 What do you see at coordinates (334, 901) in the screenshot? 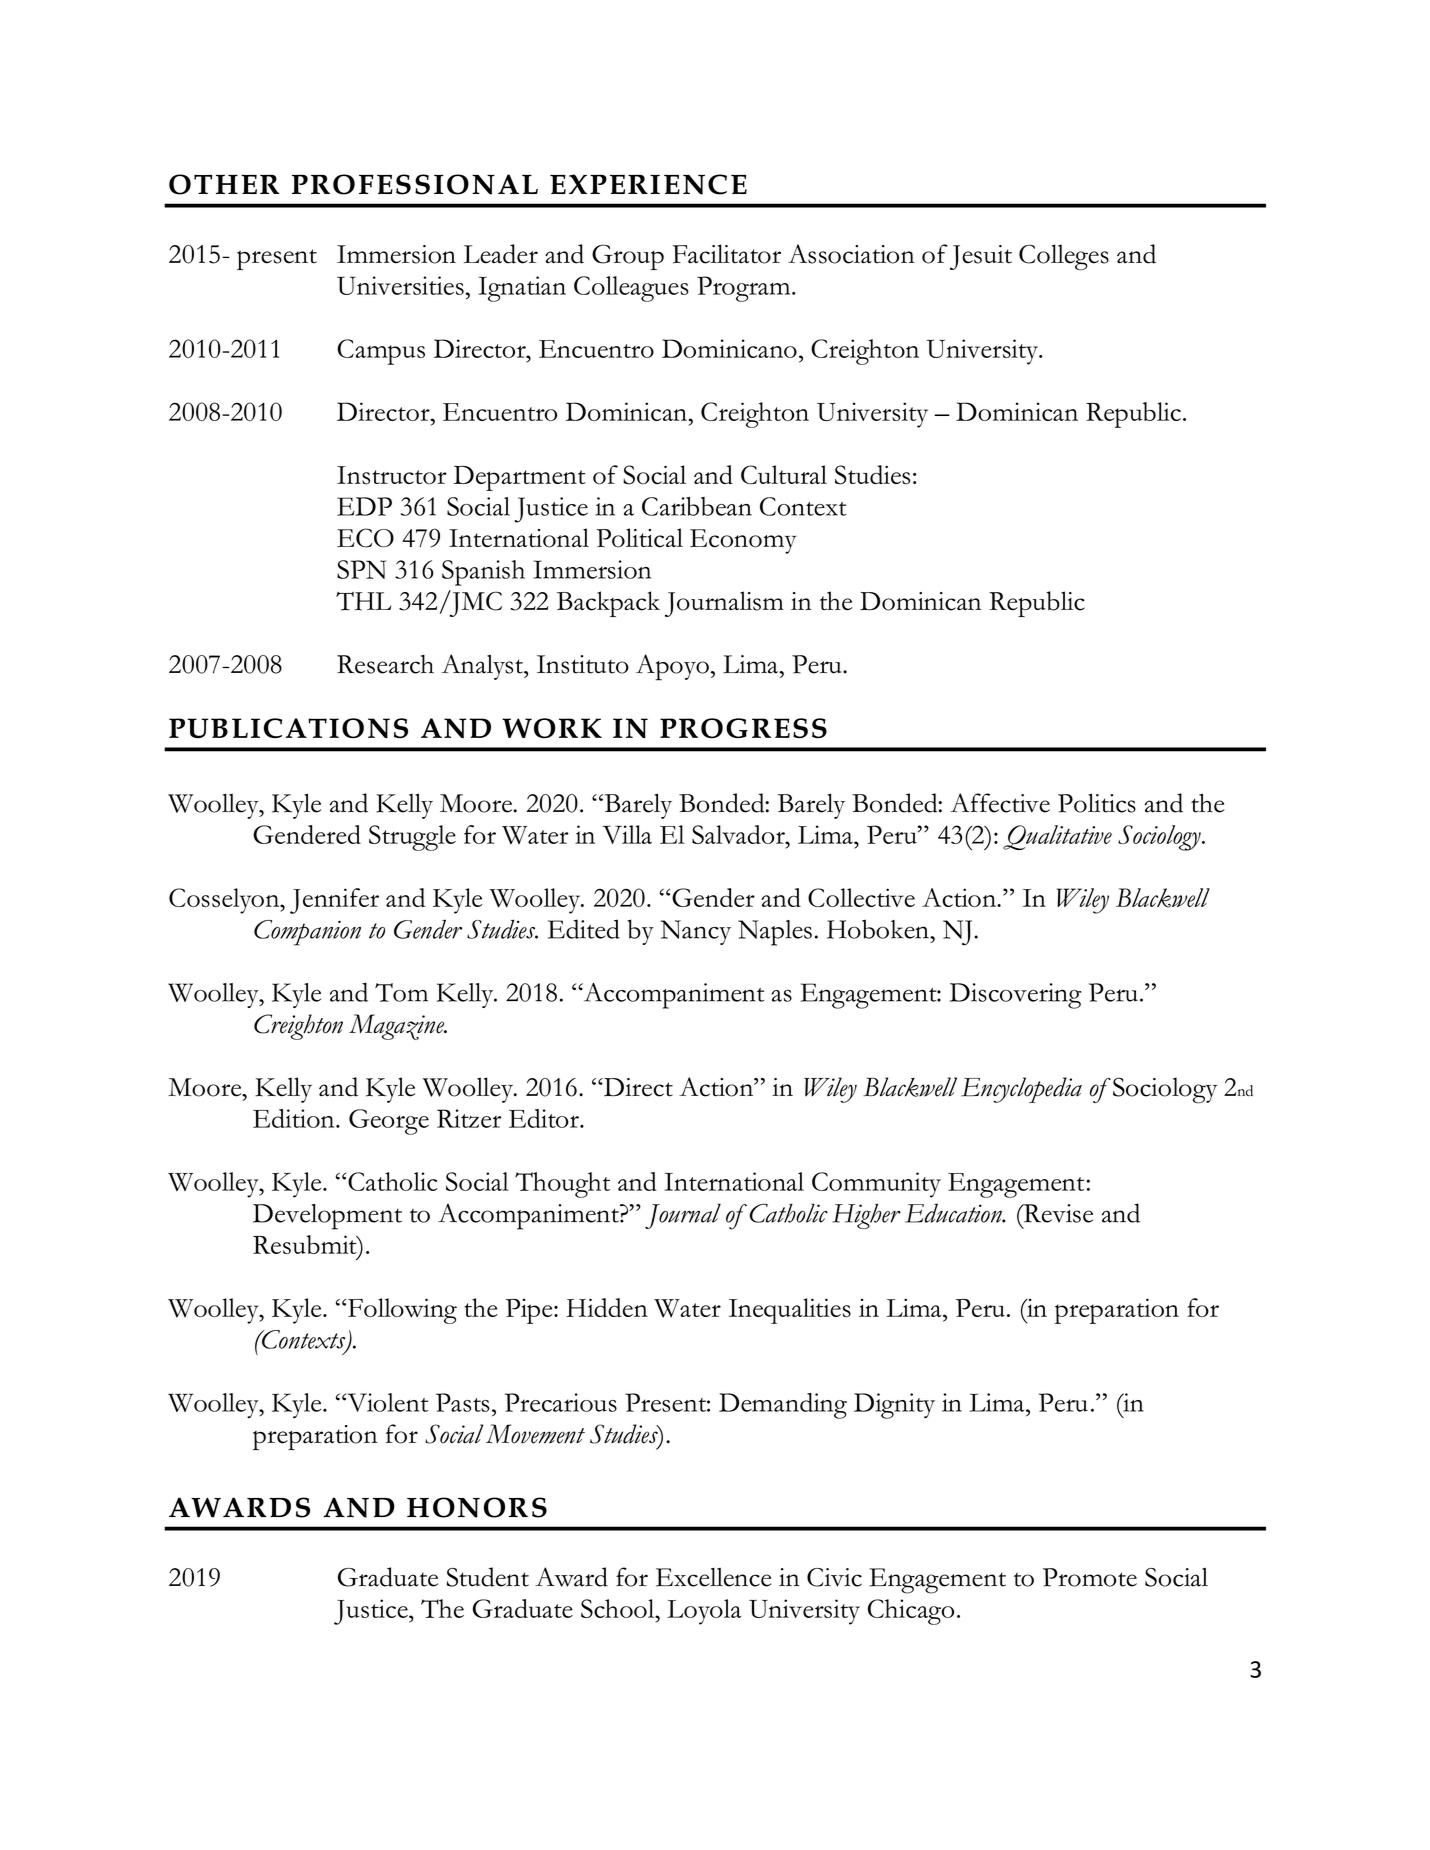
I see `Jennifer` at bounding box center [334, 901].
